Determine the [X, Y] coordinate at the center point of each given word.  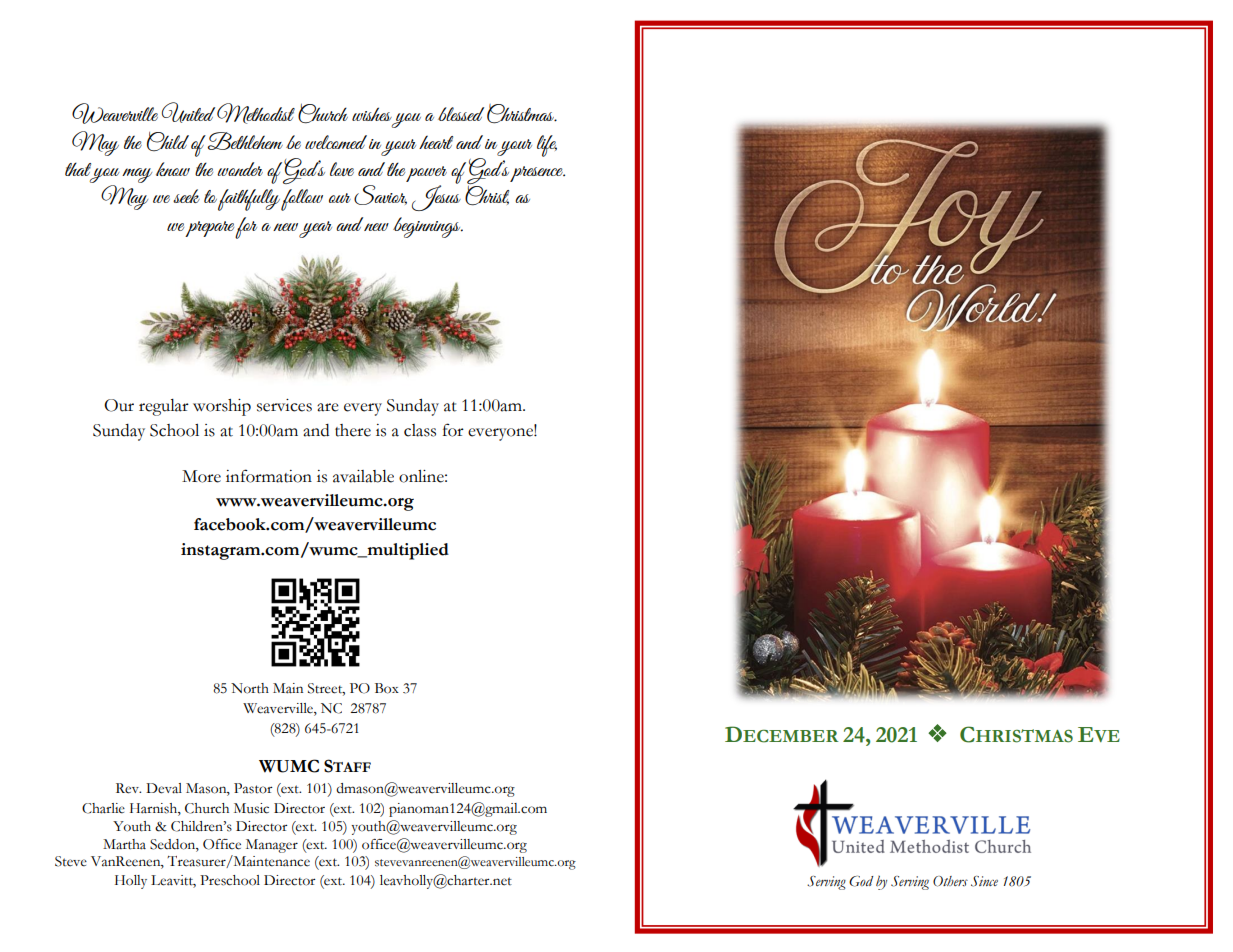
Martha [124, 844]
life [547, 146]
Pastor [253, 788]
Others [950, 881]
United [188, 112]
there [353, 430]
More [201, 476]
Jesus [436, 197]
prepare [210, 229]
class [420, 430]
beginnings [428, 227]
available [363, 476]
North [250, 688]
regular [164, 407]
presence [537, 174]
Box [387, 688]
